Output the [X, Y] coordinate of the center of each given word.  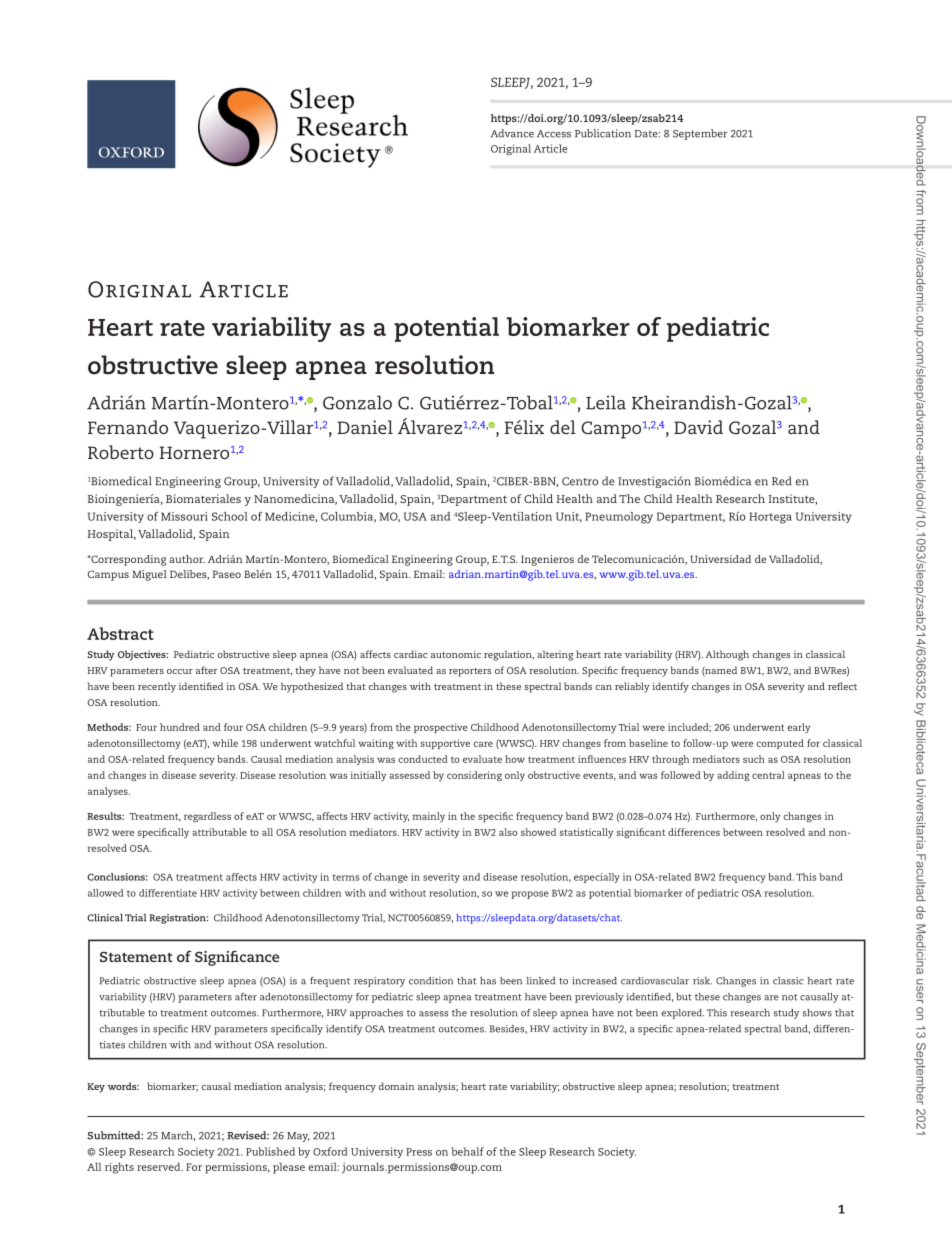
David [698, 427]
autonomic [456, 654]
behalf [467, 1151]
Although [727, 655]
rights [119, 1168]
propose [530, 895]
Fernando [128, 427]
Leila [606, 402]
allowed [105, 893]
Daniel [365, 427]
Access [554, 134]
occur [180, 671]
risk [702, 981]
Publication [603, 133]
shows [817, 1013]
